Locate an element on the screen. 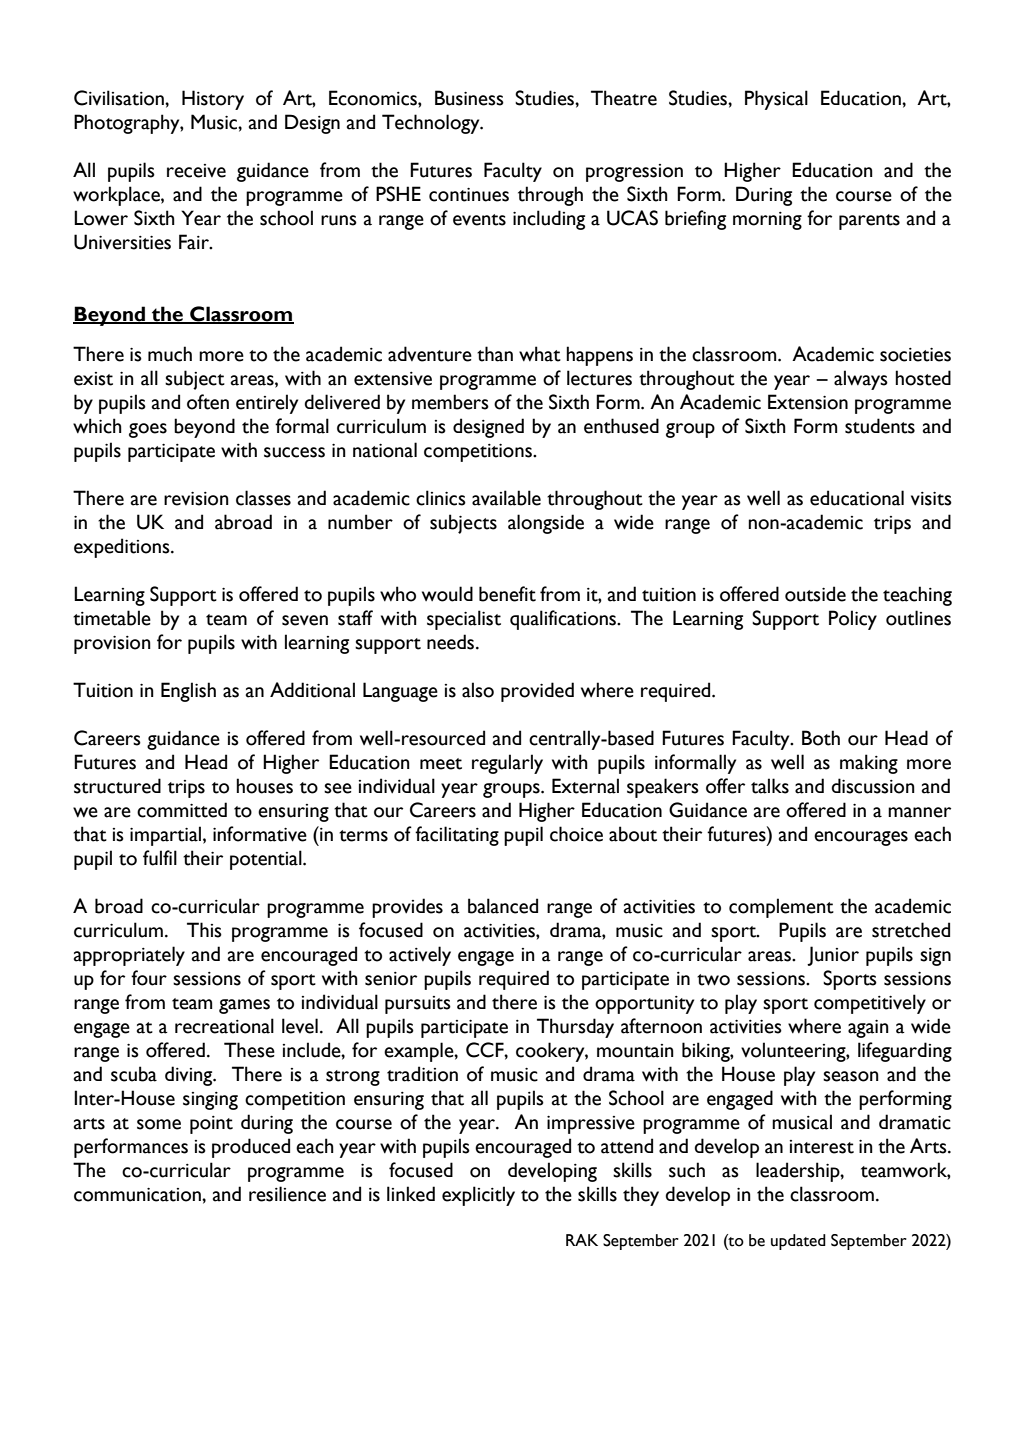 Image resolution: width=1025 pixels, height=1449 pixels. Business is located at coordinates (469, 98).
